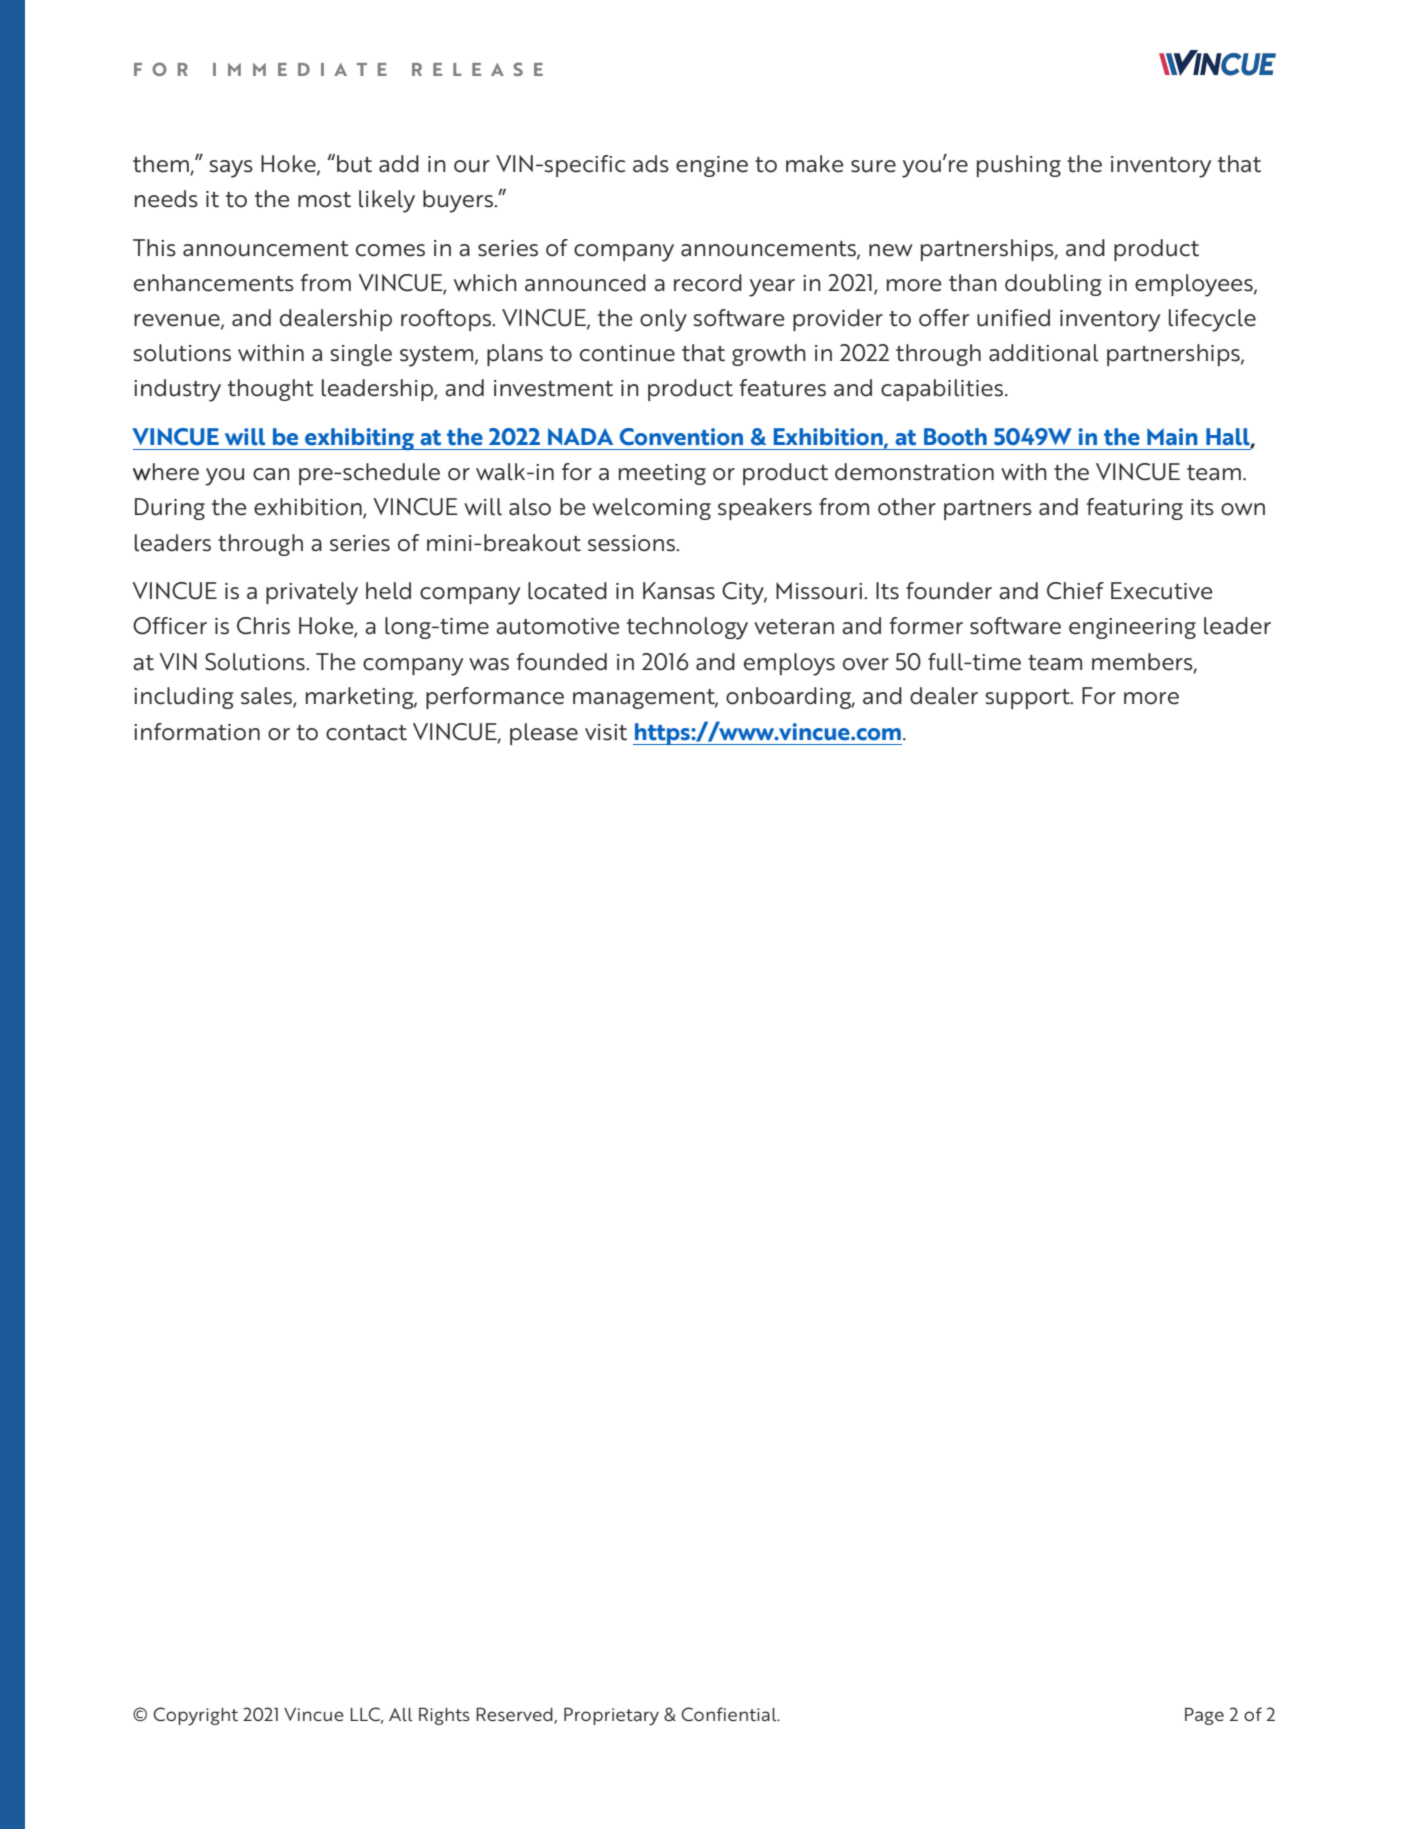 The height and width of the image is (1829, 1413). I want to click on Page, so click(1204, 1716).
